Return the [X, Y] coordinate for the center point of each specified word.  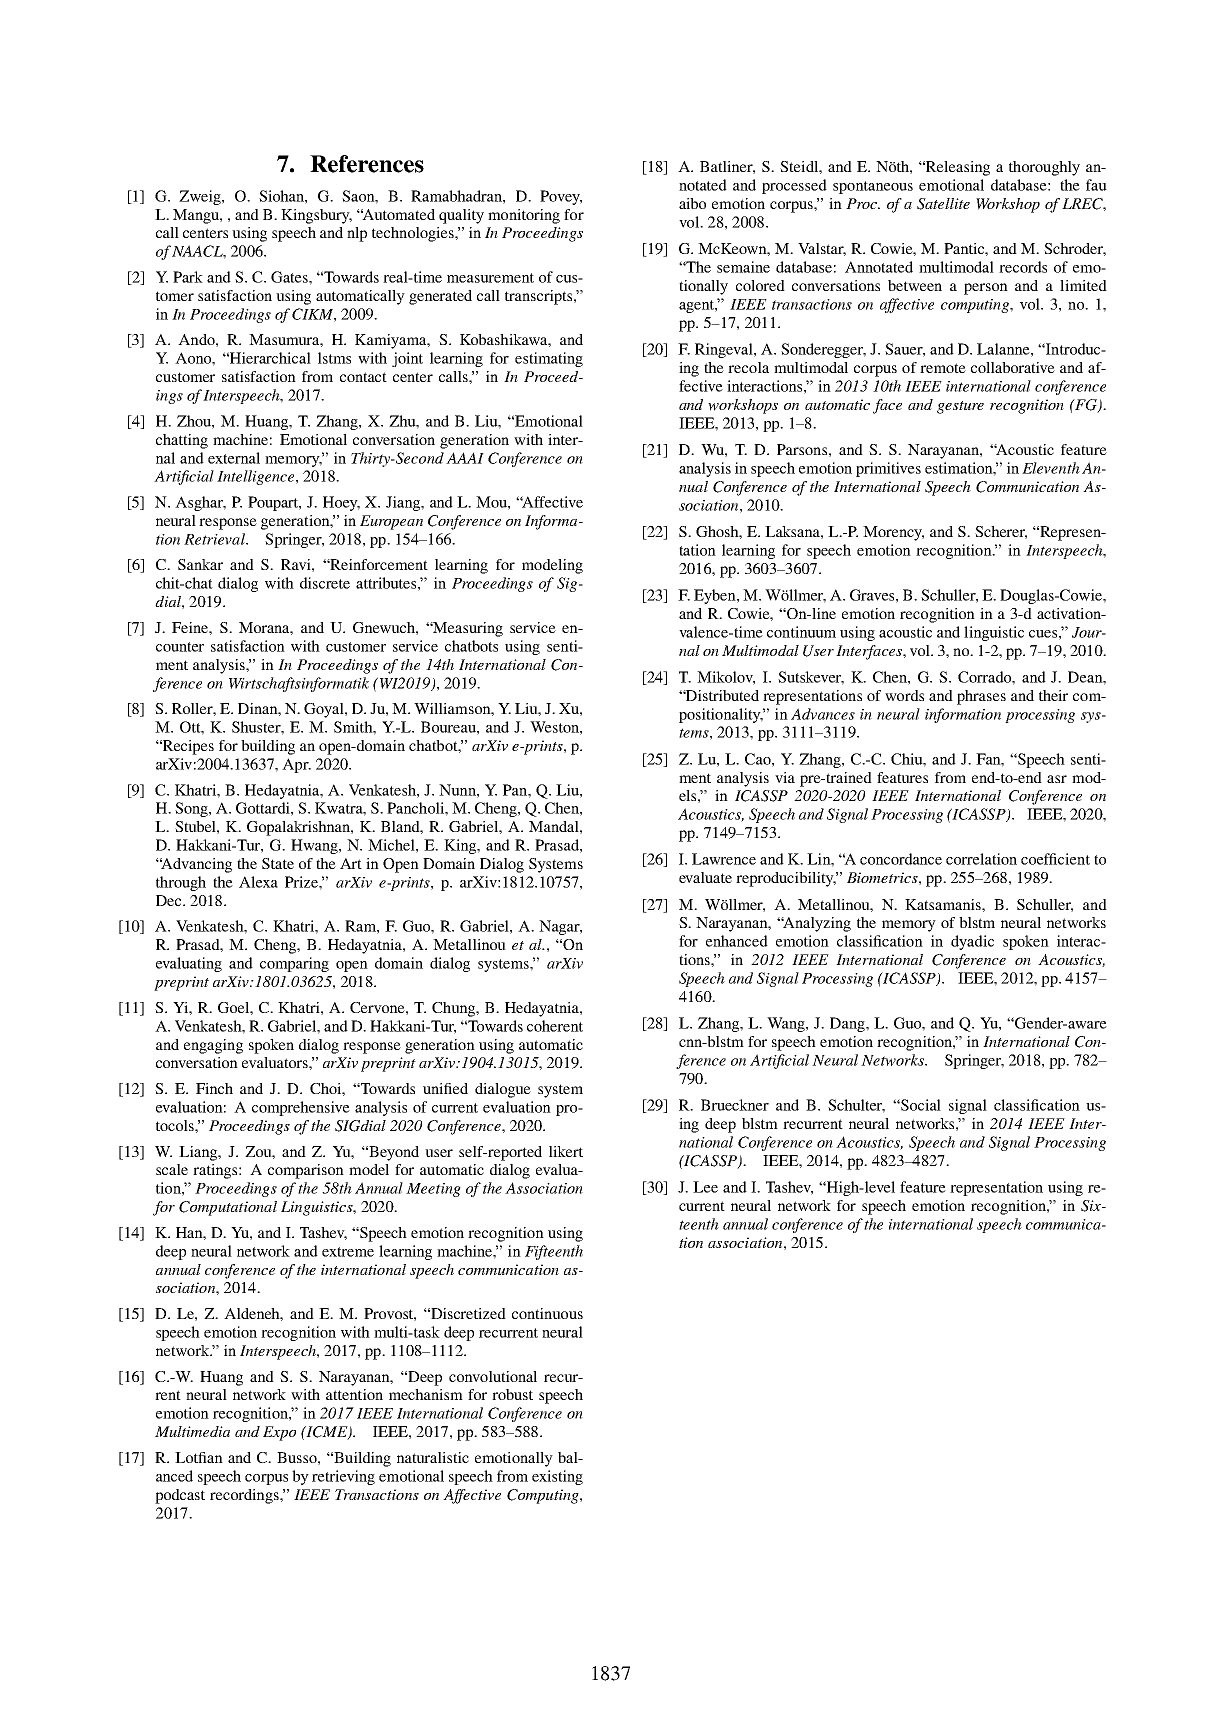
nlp [357, 234]
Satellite [943, 204]
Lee [705, 1187]
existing [557, 1477]
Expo [279, 1433]
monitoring [524, 216]
